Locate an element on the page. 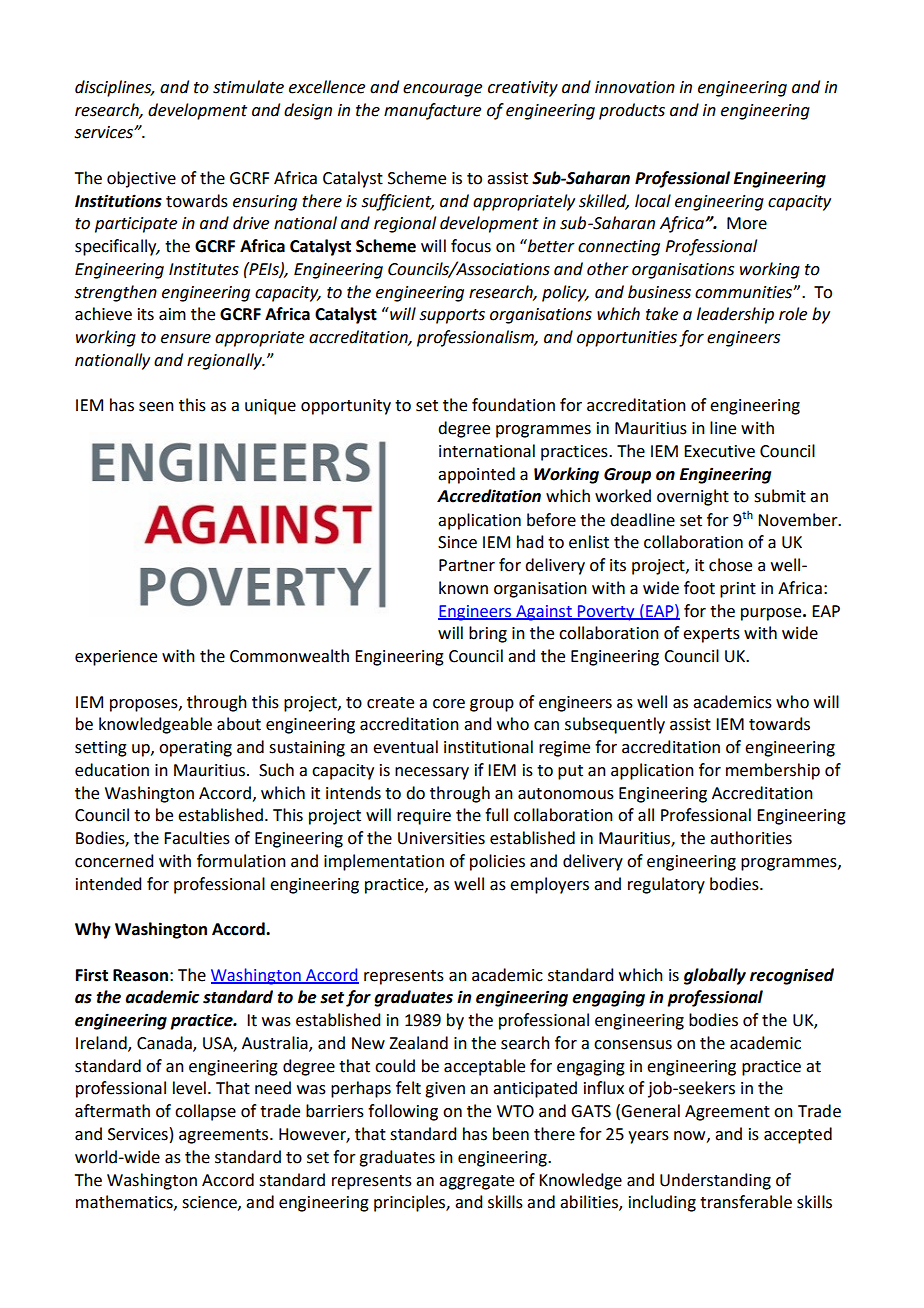 This image has height=1308, width=924. collapse is located at coordinates (205, 1112).
